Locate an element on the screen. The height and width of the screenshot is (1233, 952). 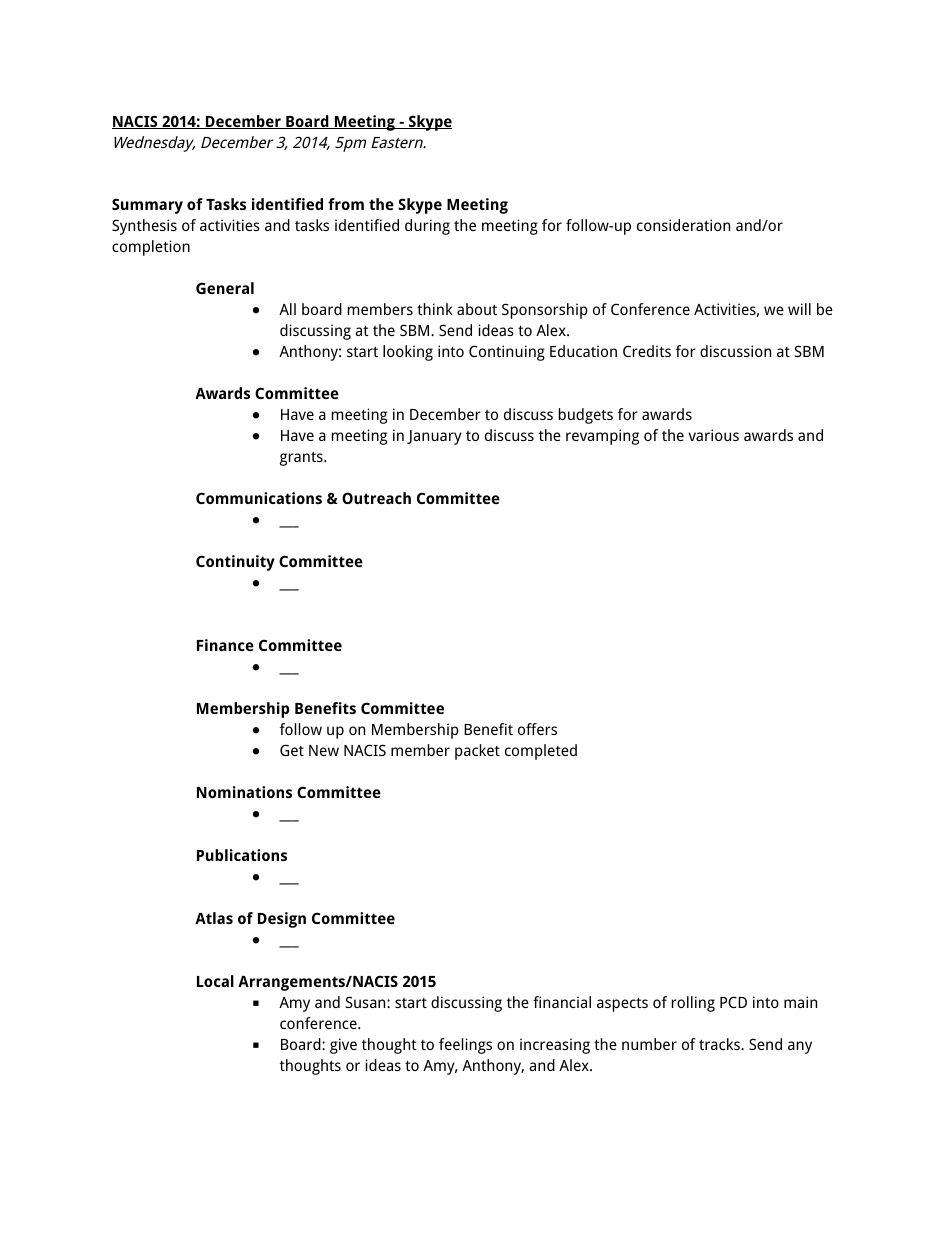
PCD is located at coordinates (733, 1002).
